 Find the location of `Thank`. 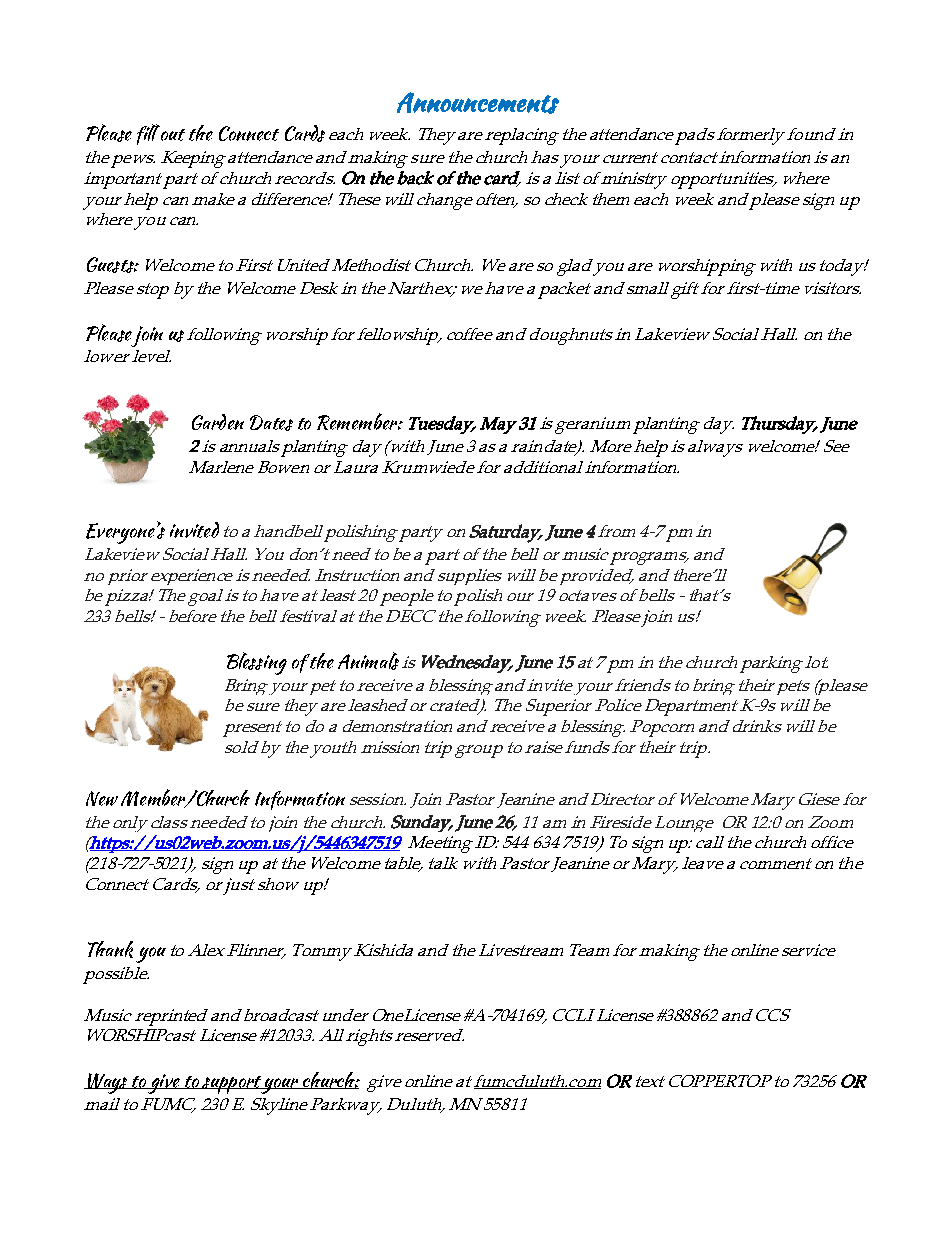

Thank is located at coordinates (110, 949).
